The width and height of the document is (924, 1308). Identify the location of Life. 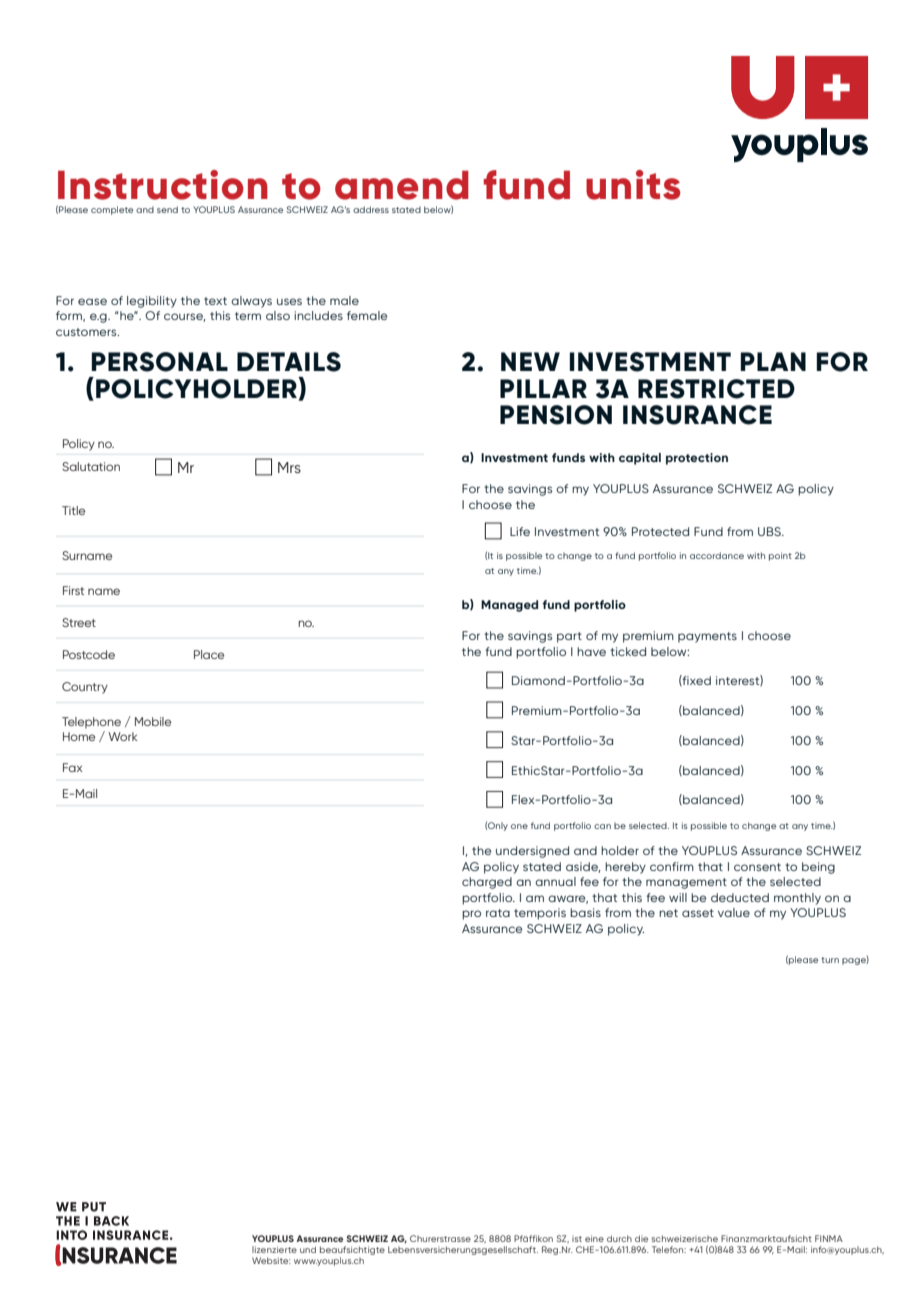
(520, 531).
